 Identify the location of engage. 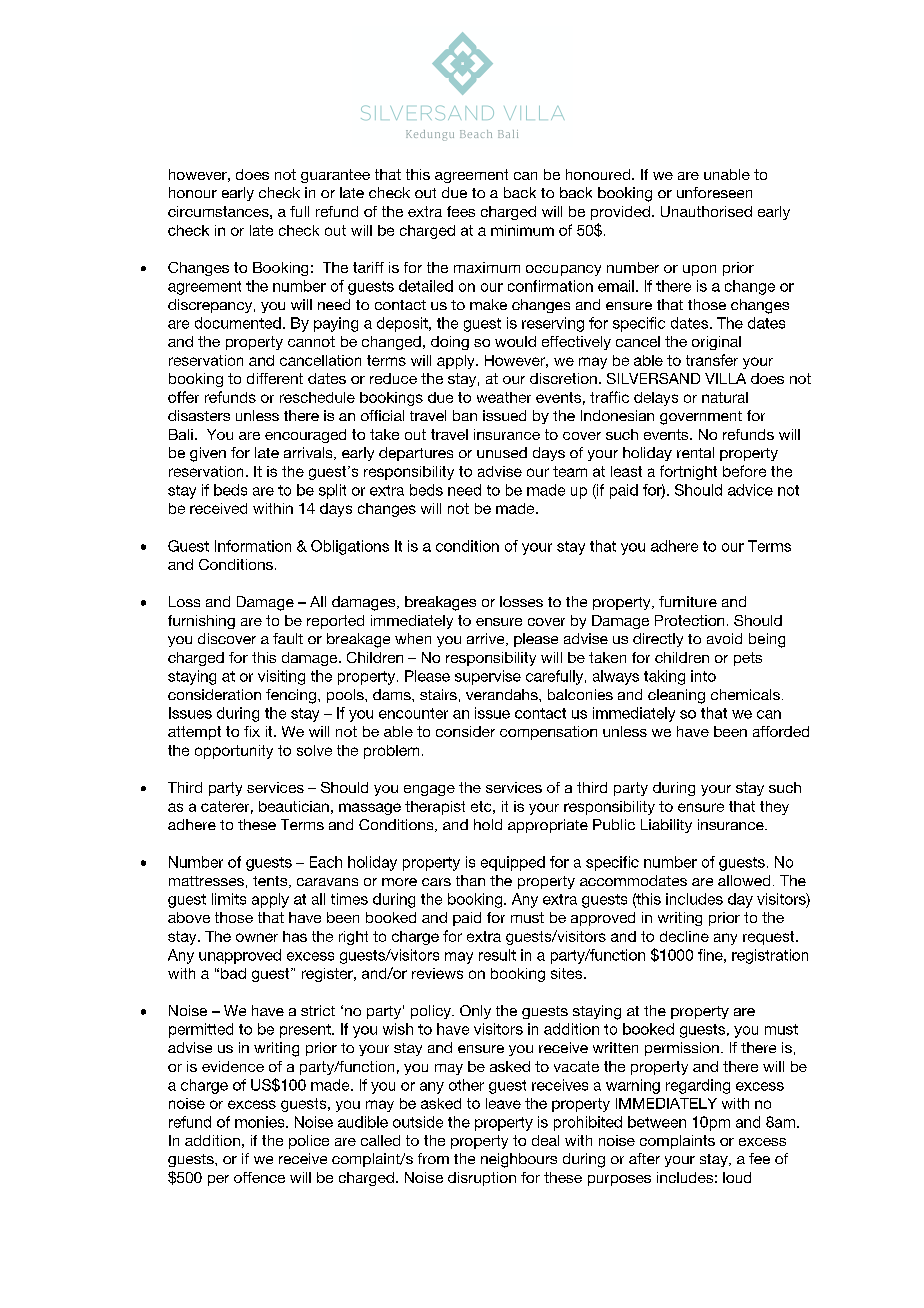
(429, 790).
